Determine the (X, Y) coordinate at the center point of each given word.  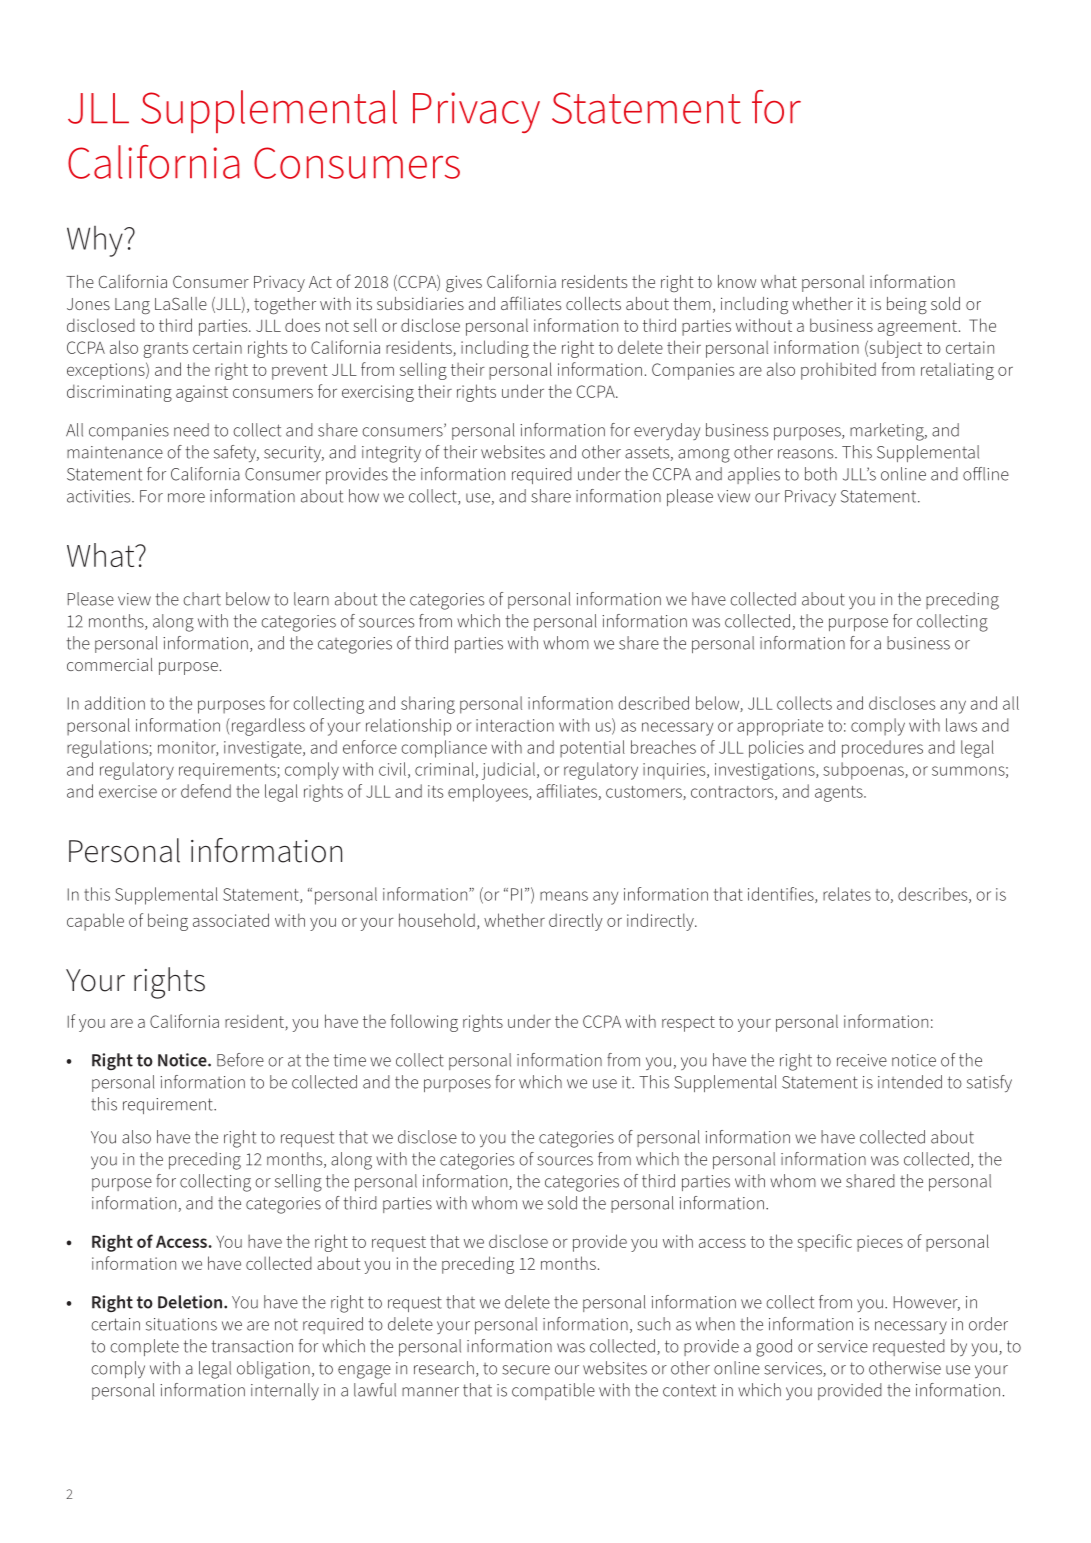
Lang (132, 306)
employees (489, 793)
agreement (917, 328)
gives (464, 283)
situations (181, 1324)
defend (206, 791)
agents (840, 794)
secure (526, 1370)
